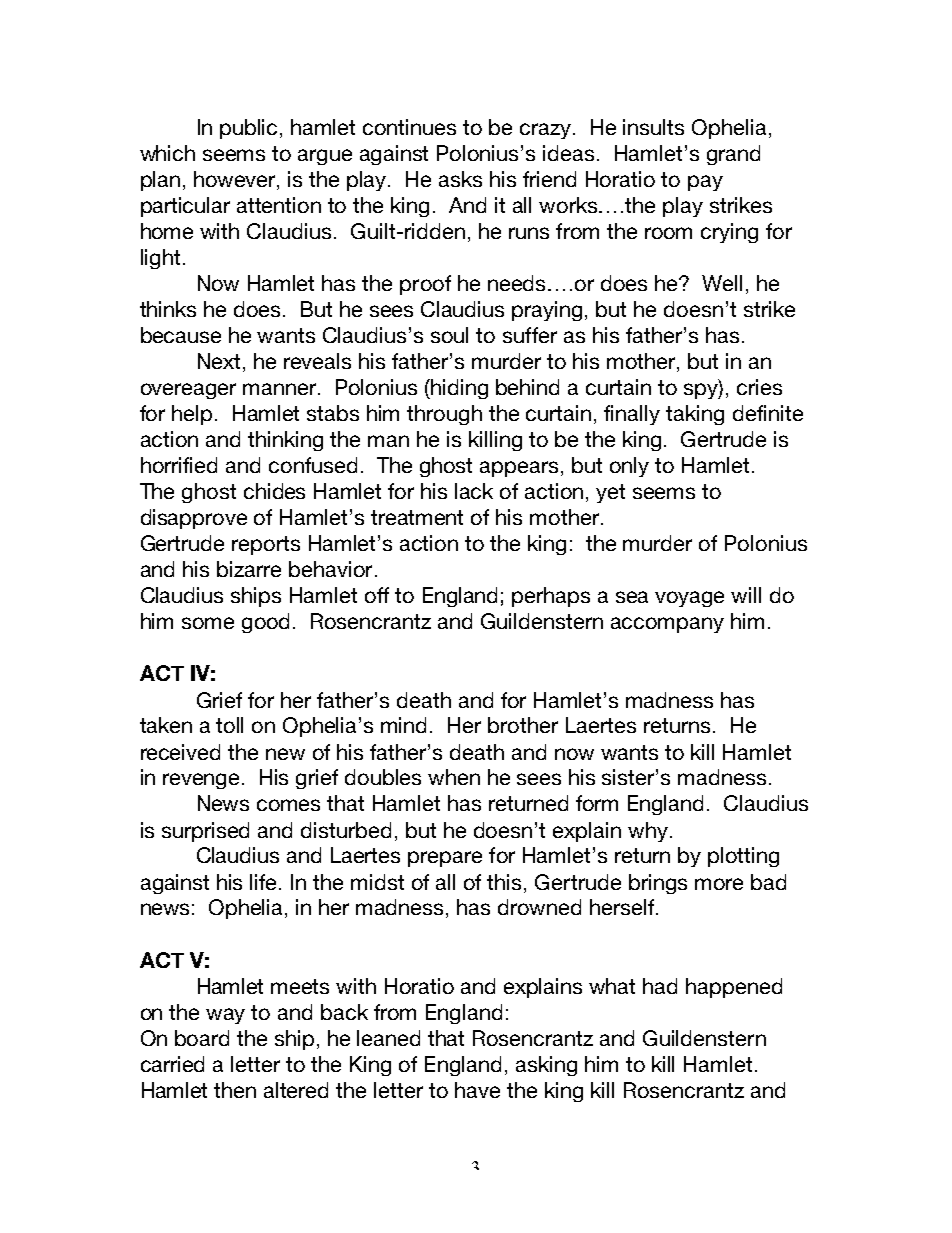 The image size is (952, 1233). I want to click on why, so click(648, 832).
